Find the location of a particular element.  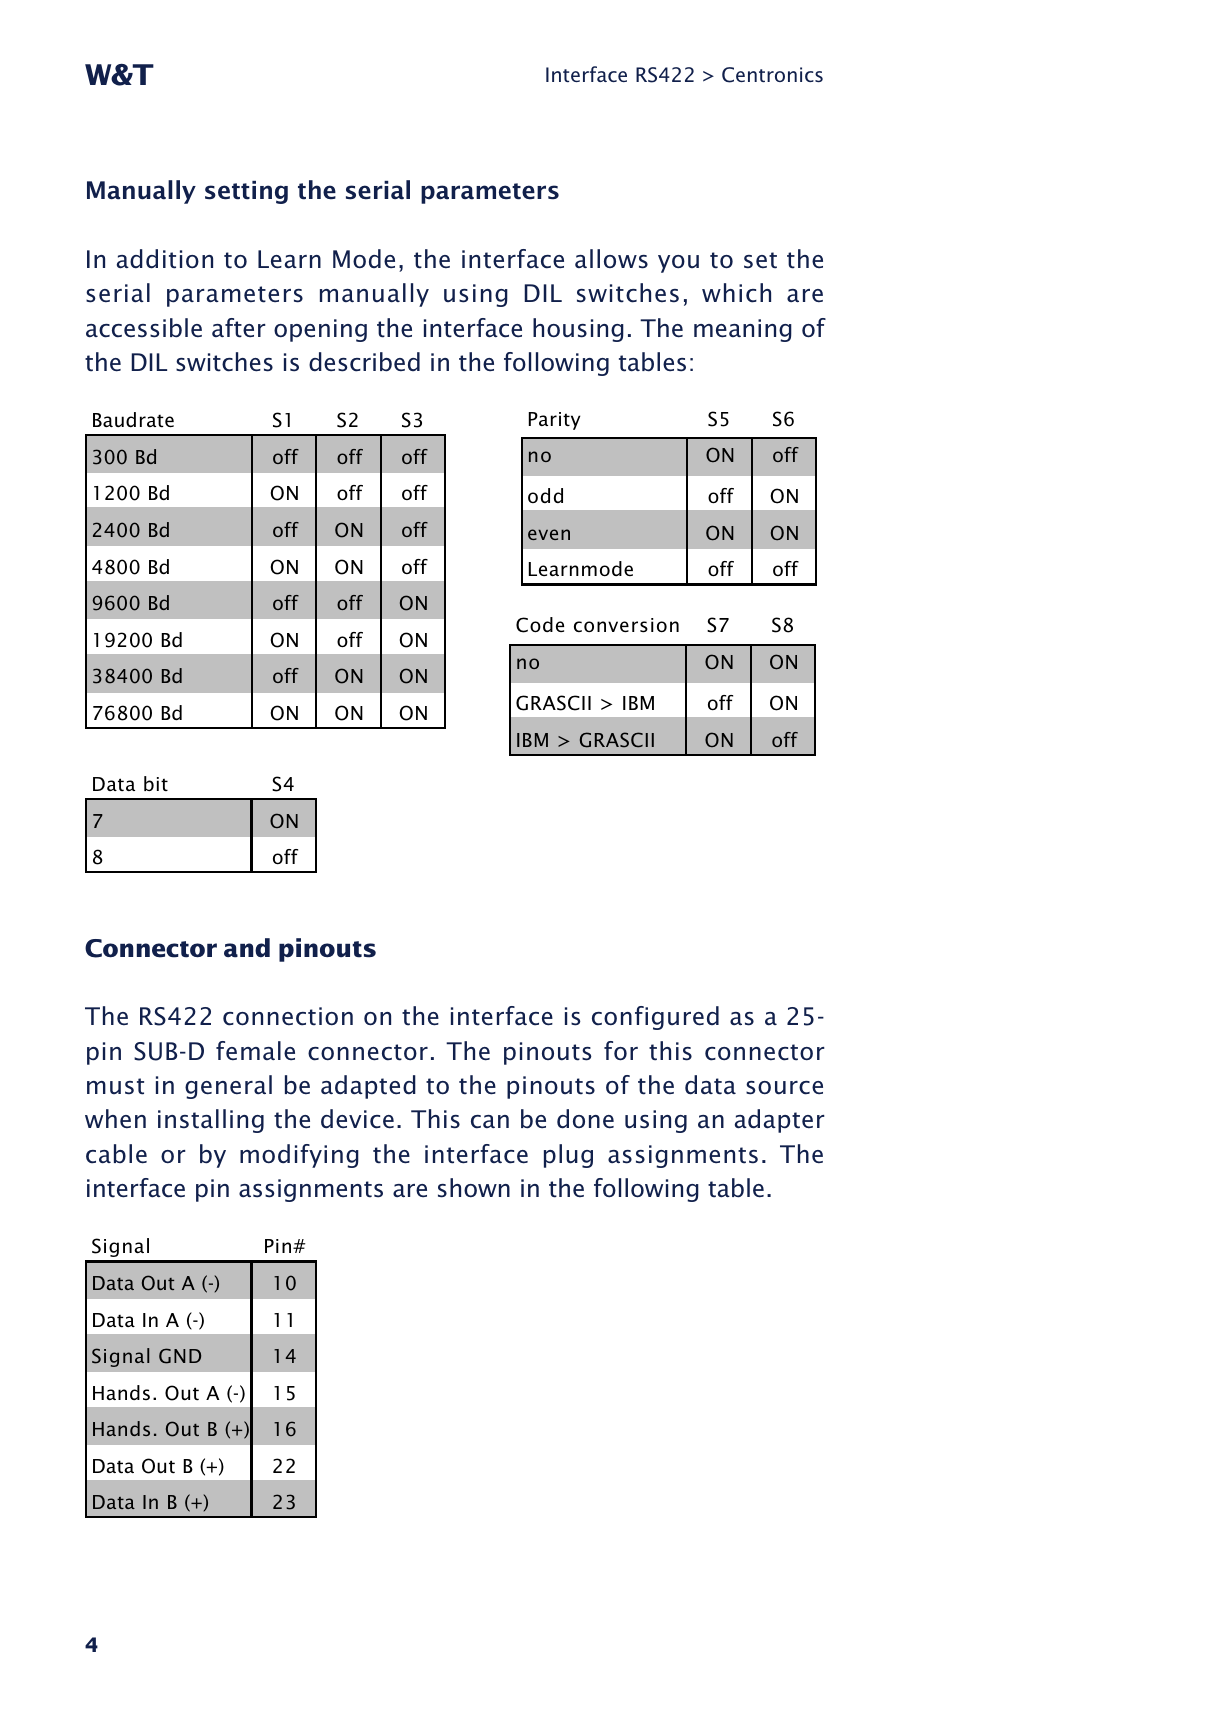

Code is located at coordinates (540, 625).
